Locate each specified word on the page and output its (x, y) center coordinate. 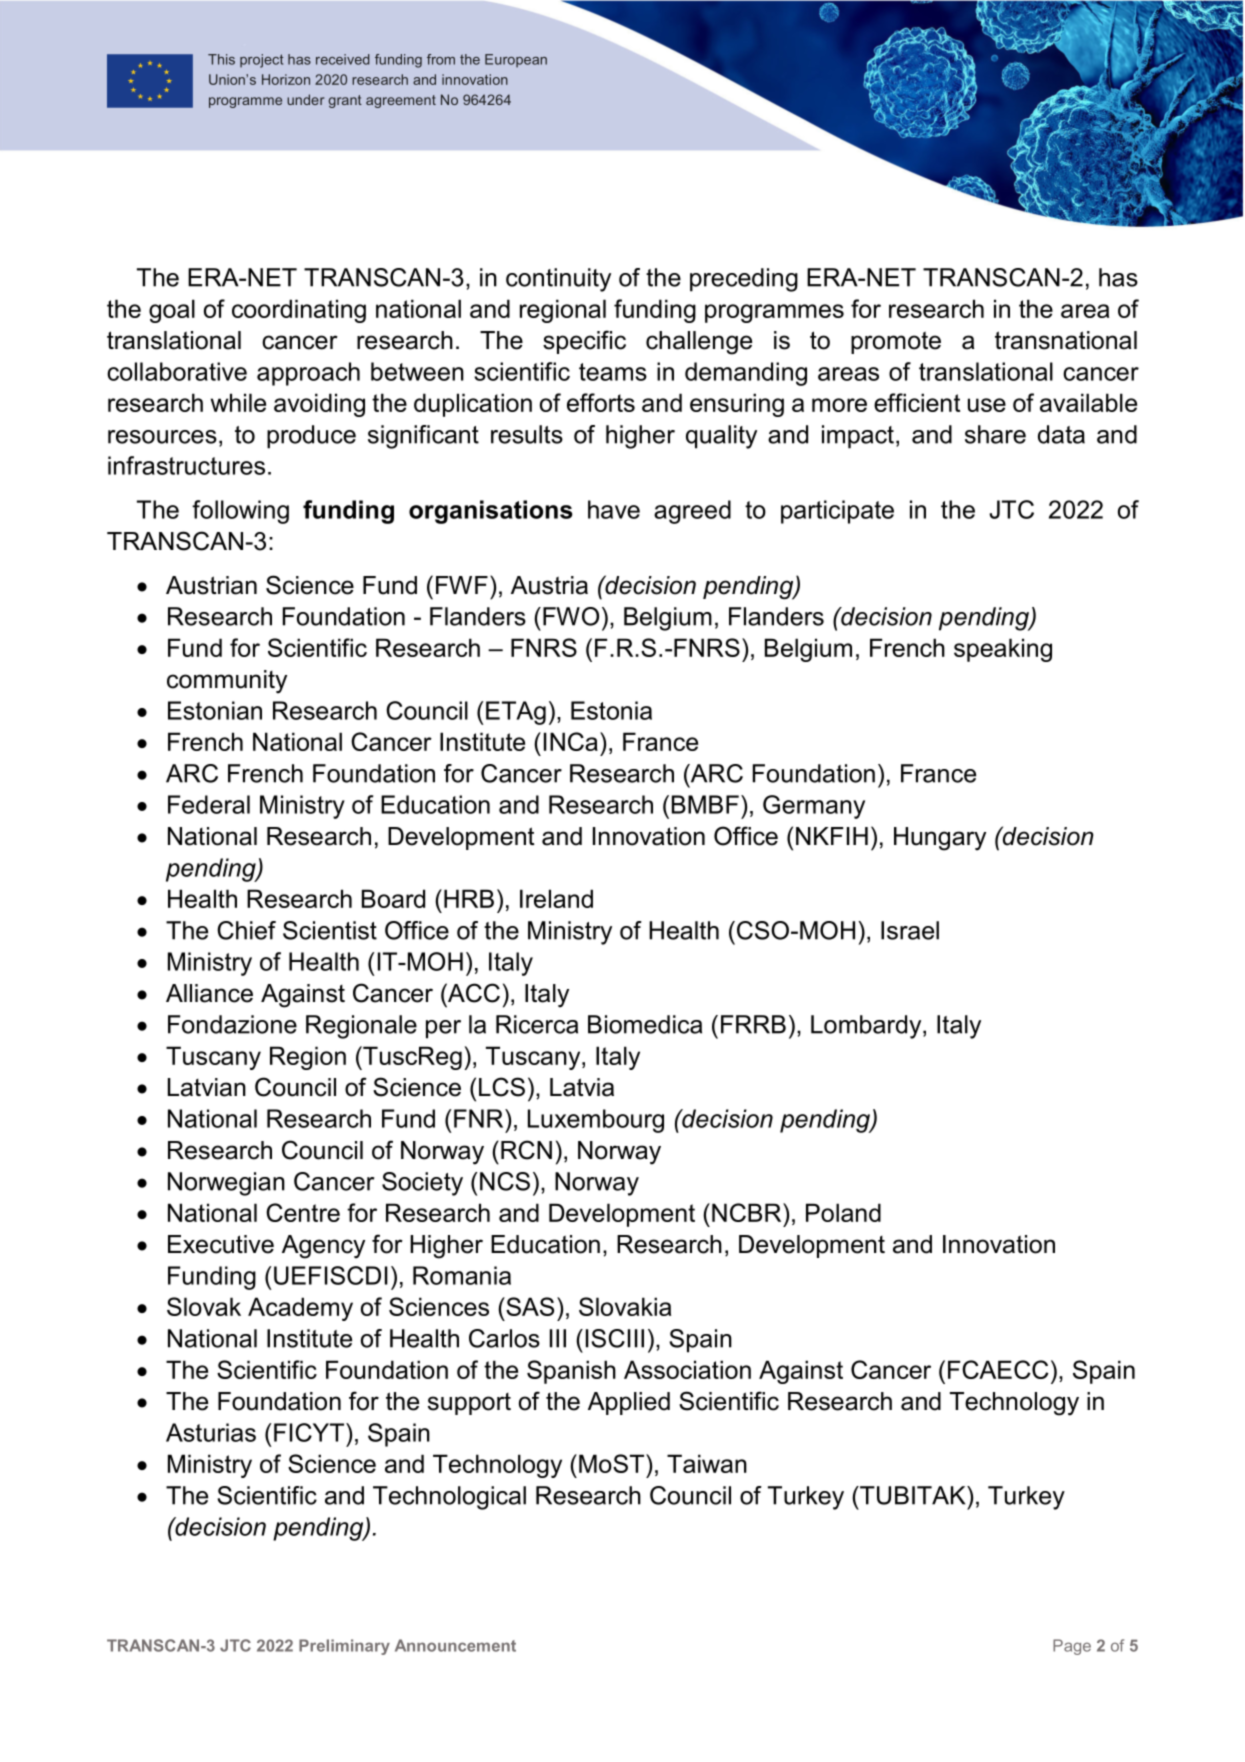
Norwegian (226, 1184)
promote (896, 342)
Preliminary (344, 1647)
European (516, 61)
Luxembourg (596, 1121)
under (305, 99)
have (614, 509)
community (227, 682)
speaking (1003, 650)
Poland (843, 1212)
